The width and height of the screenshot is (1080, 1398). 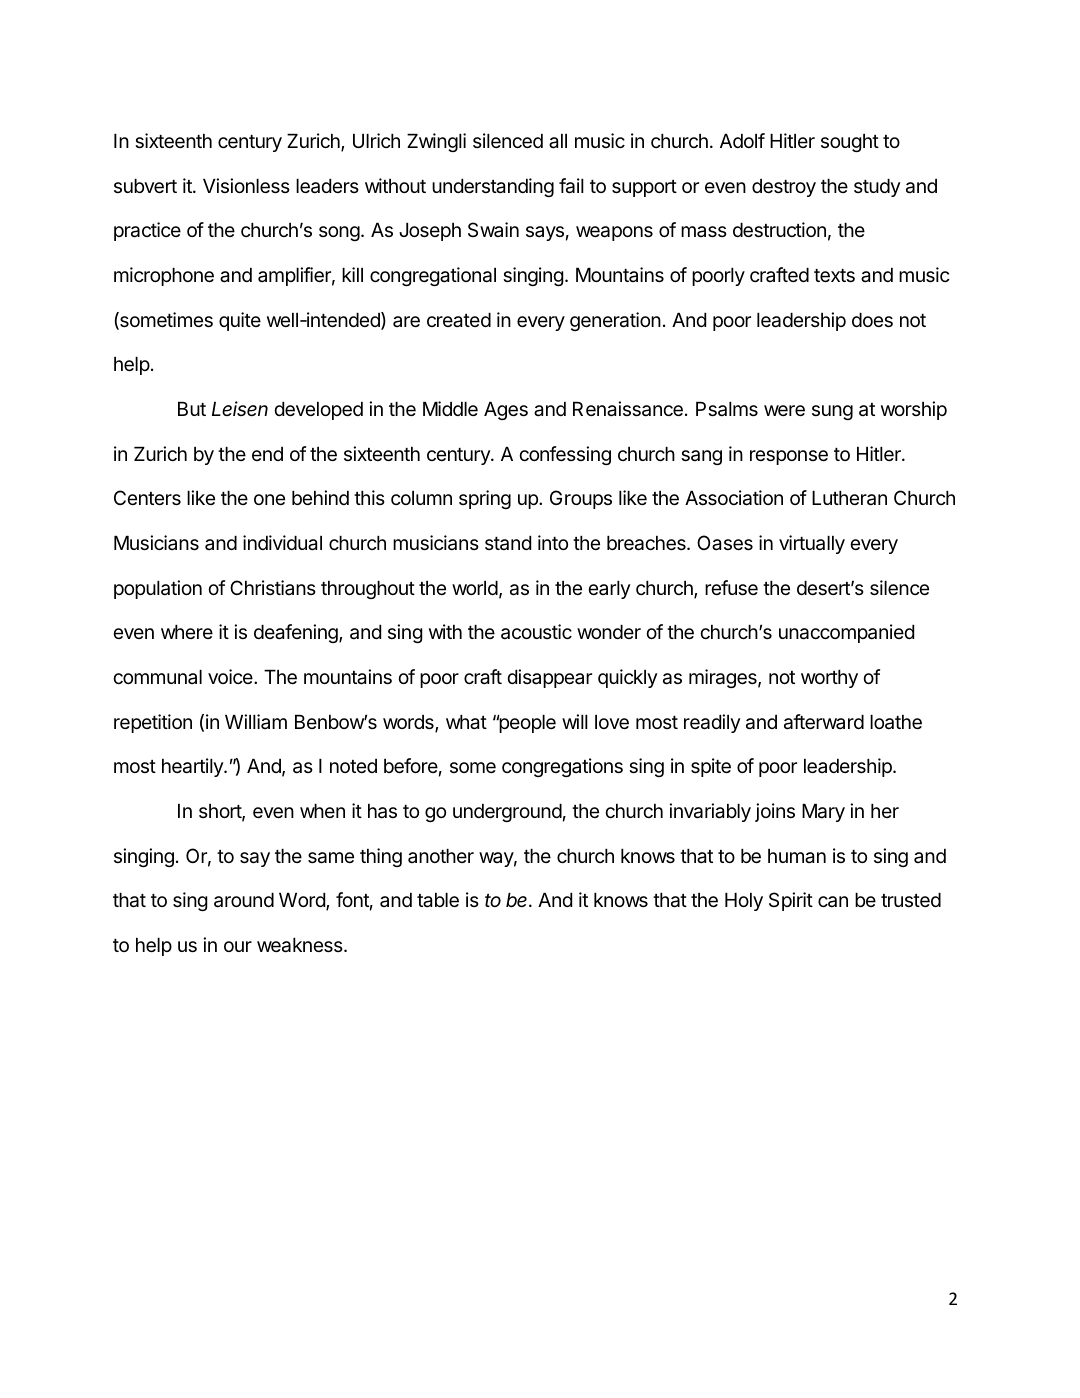 What do you see at coordinates (832, 412) in the screenshot?
I see `sung` at bounding box center [832, 412].
